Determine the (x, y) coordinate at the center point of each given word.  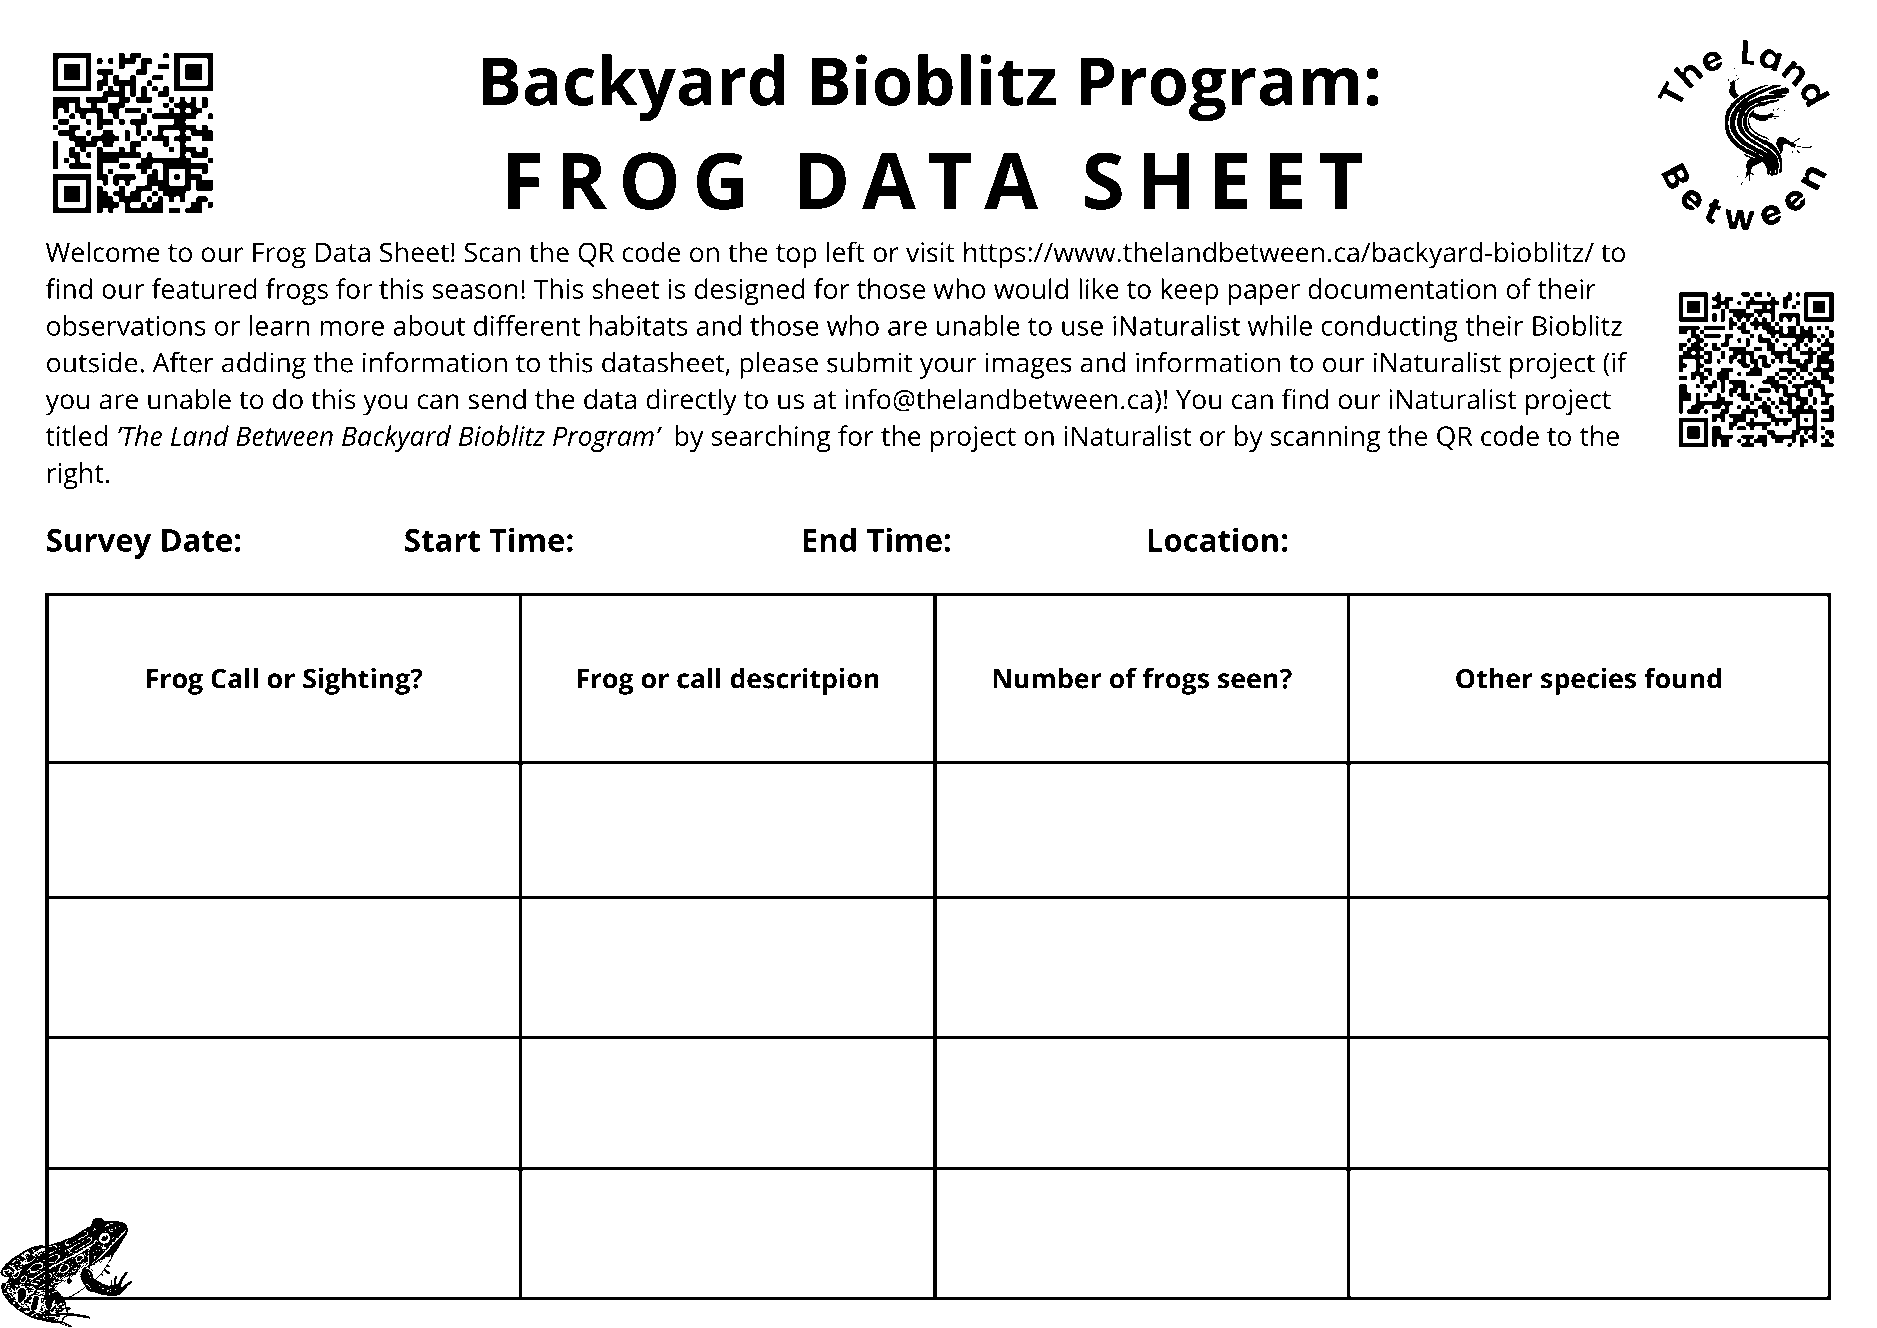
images (1028, 365)
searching (771, 438)
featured (204, 288)
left (846, 252)
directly (691, 402)
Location (1213, 540)
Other (1494, 678)
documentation (1402, 288)
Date (197, 540)
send (497, 399)
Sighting (357, 681)
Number (1047, 678)
